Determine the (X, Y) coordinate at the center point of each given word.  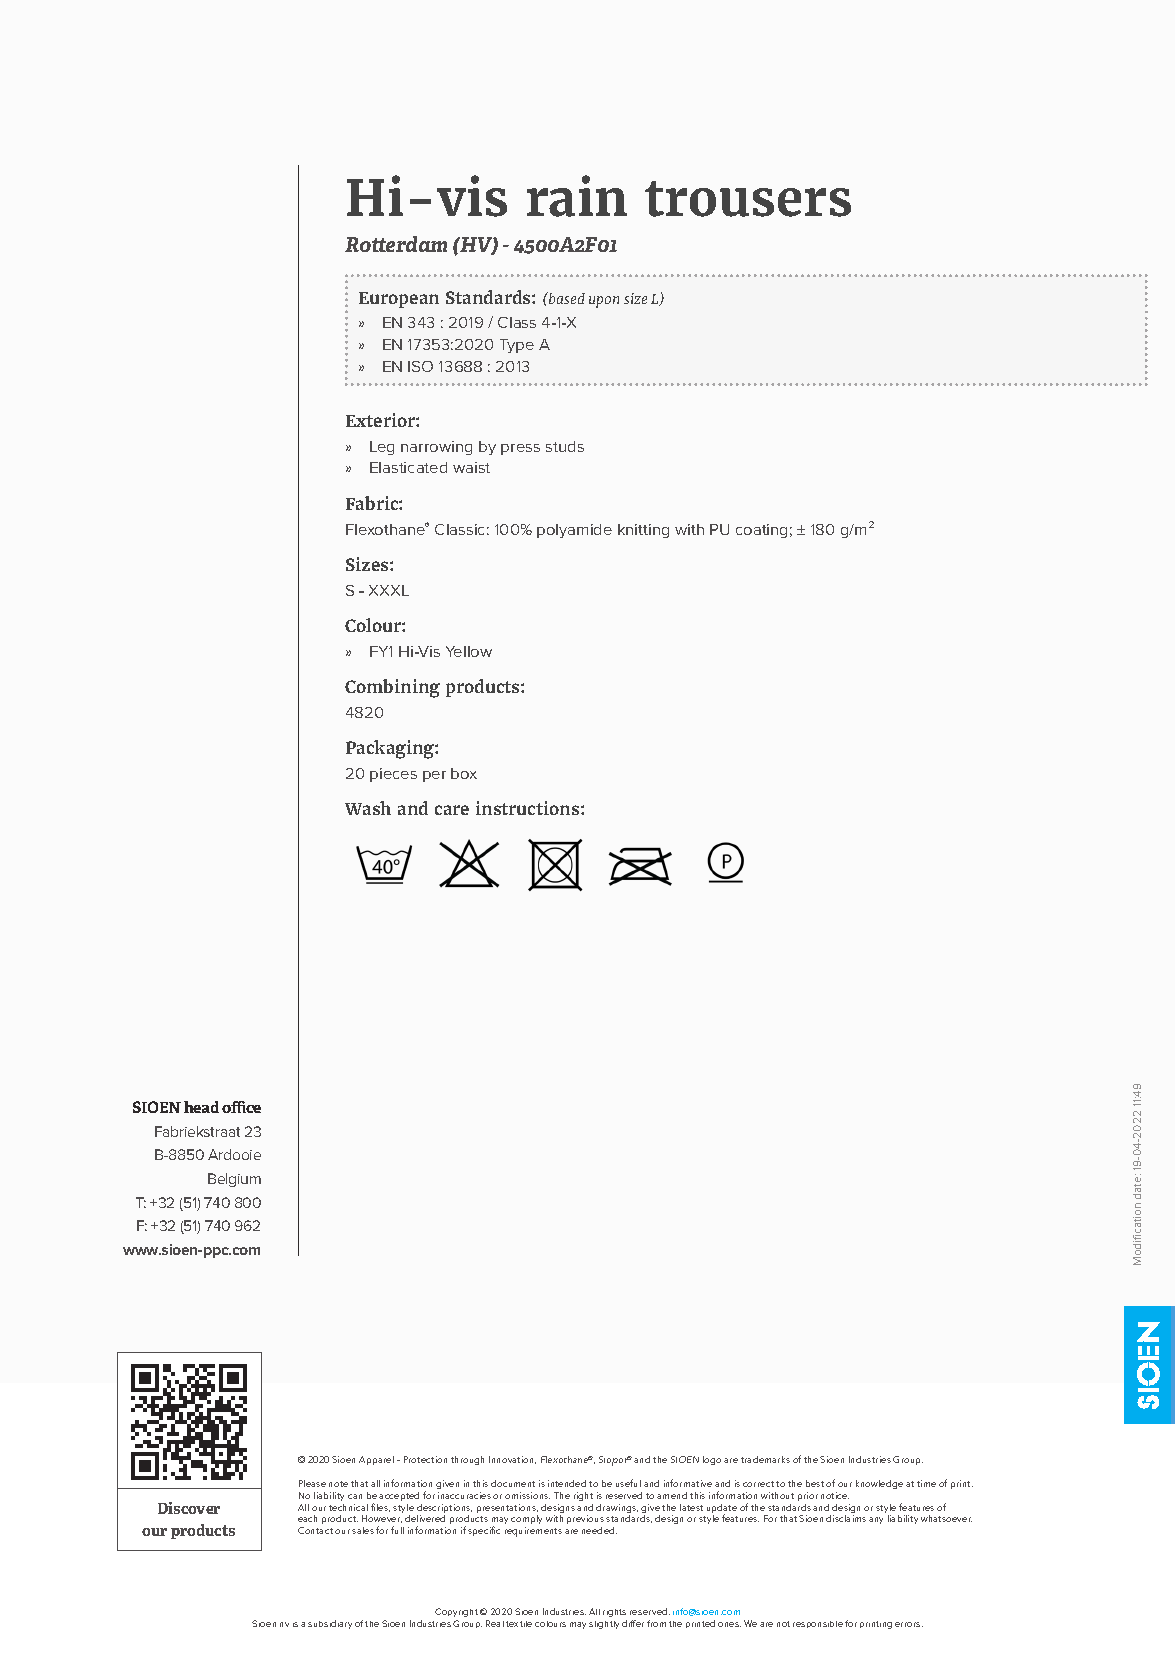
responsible (818, 1624)
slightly (604, 1625)
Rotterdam (396, 244)
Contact (315, 1530)
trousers (748, 199)
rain (577, 196)
